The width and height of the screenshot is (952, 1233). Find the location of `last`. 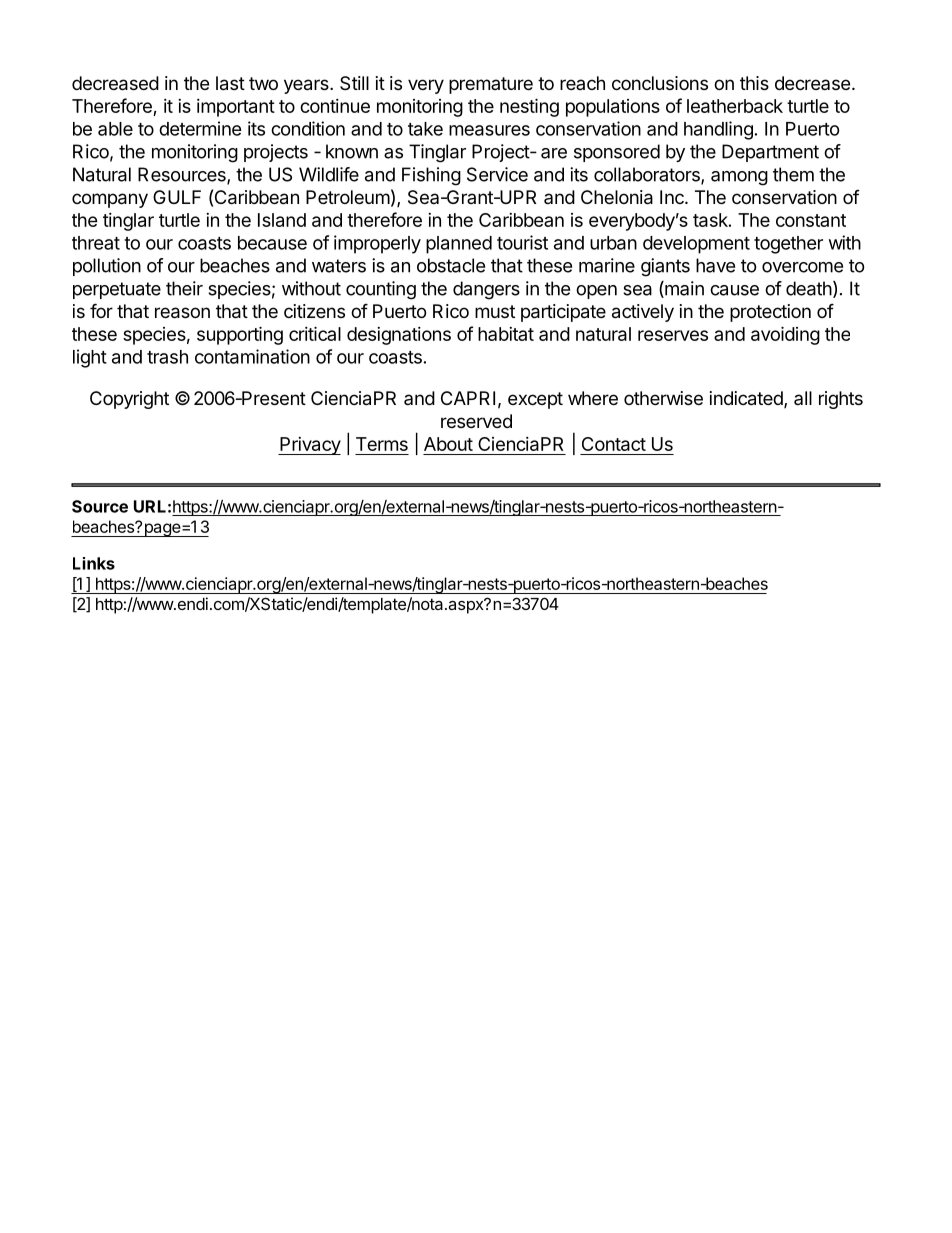

last is located at coordinates (230, 83).
